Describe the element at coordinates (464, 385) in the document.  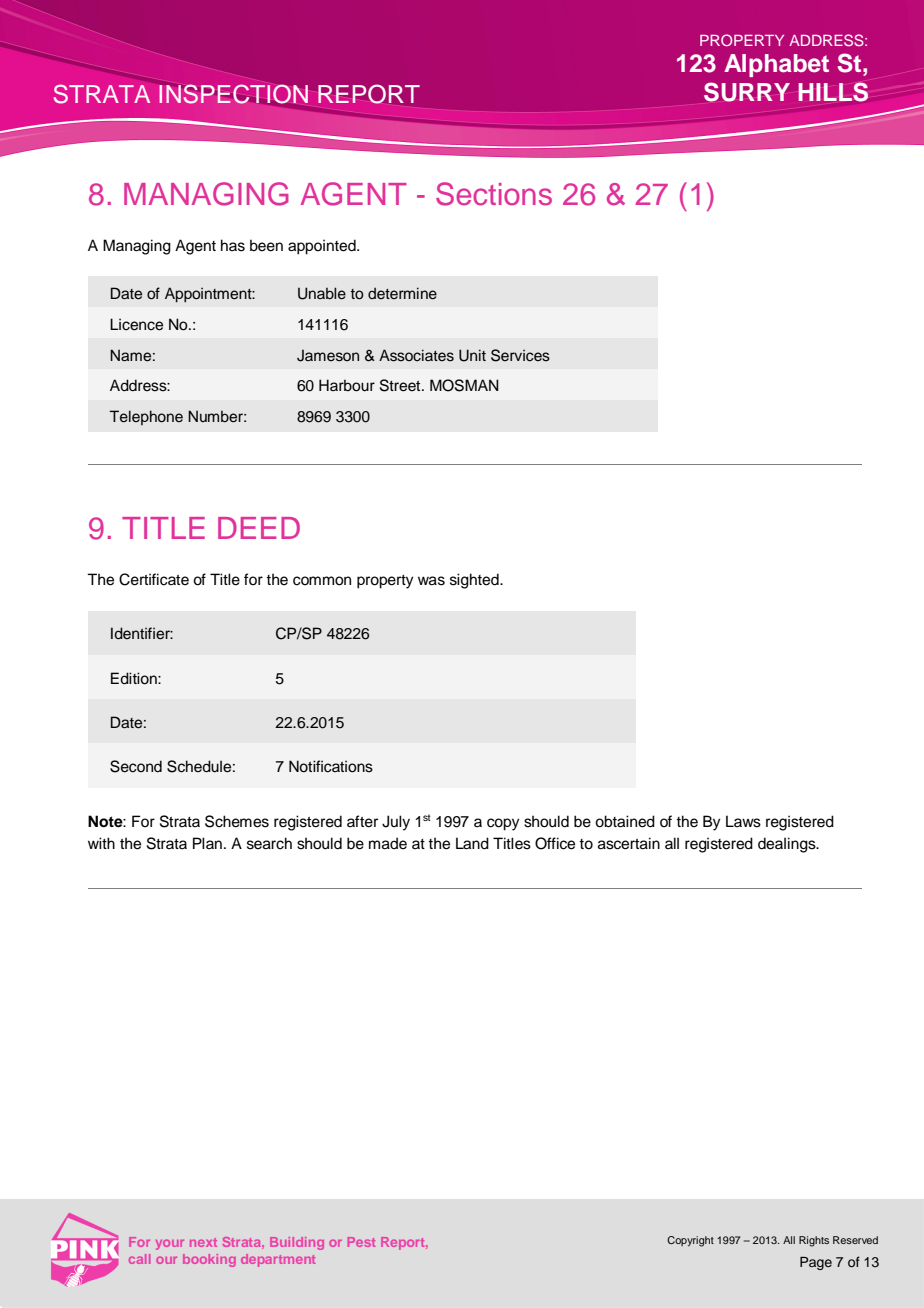
I see `MOSMAN` at that location.
